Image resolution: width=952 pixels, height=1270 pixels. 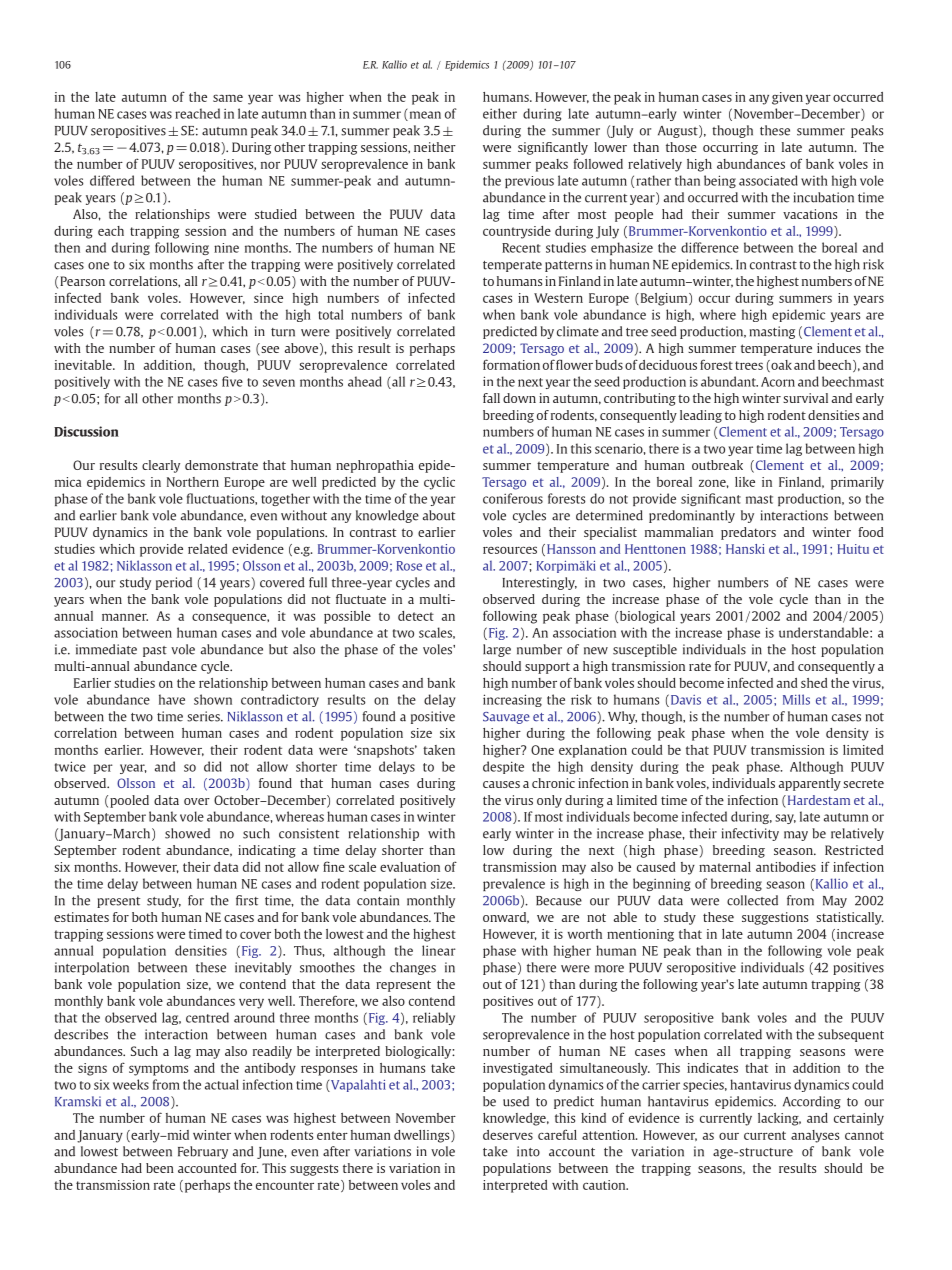 What do you see at coordinates (491, 398) in the page?
I see `fall` at bounding box center [491, 398].
